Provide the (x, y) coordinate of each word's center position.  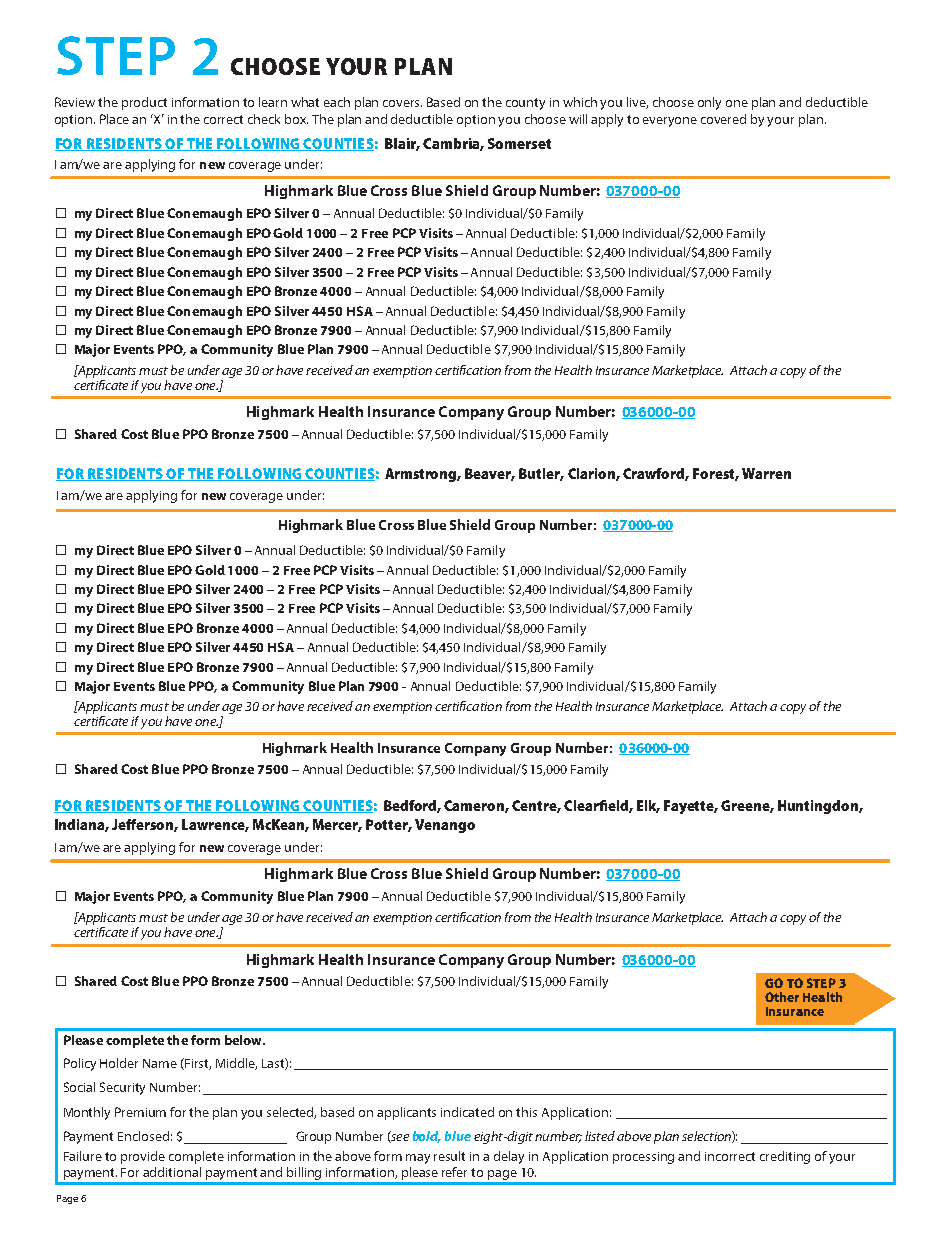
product (144, 103)
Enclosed (143, 1136)
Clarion (592, 474)
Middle (236, 1064)
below (244, 1040)
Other (782, 997)
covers (402, 103)
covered (723, 119)
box (296, 119)
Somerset (519, 143)
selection (707, 1137)
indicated (467, 1112)
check (264, 119)
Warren (766, 473)
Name (160, 1063)
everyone (670, 122)
